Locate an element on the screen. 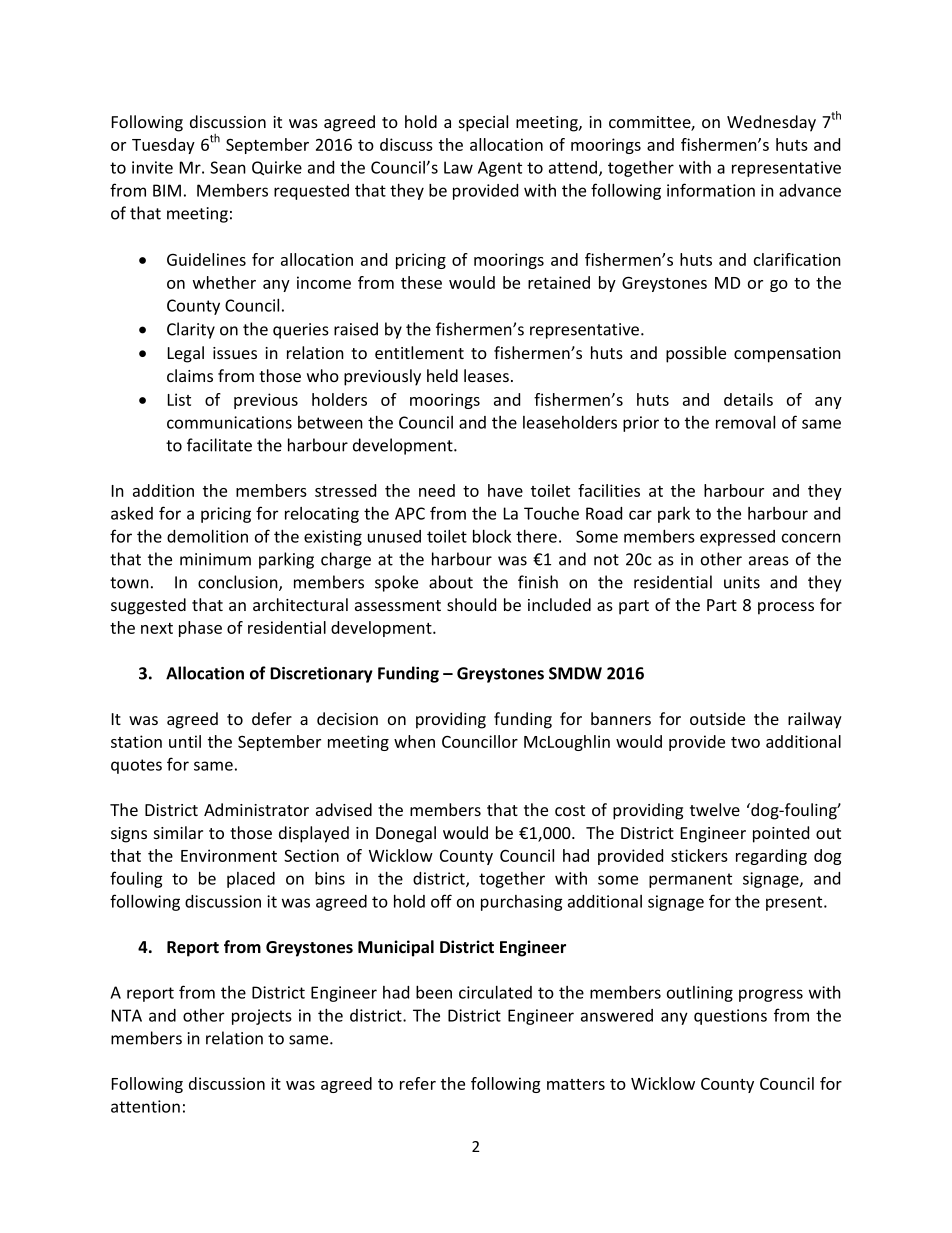 Image resolution: width=952 pixels, height=1233 pixels. questions is located at coordinates (730, 1017).
